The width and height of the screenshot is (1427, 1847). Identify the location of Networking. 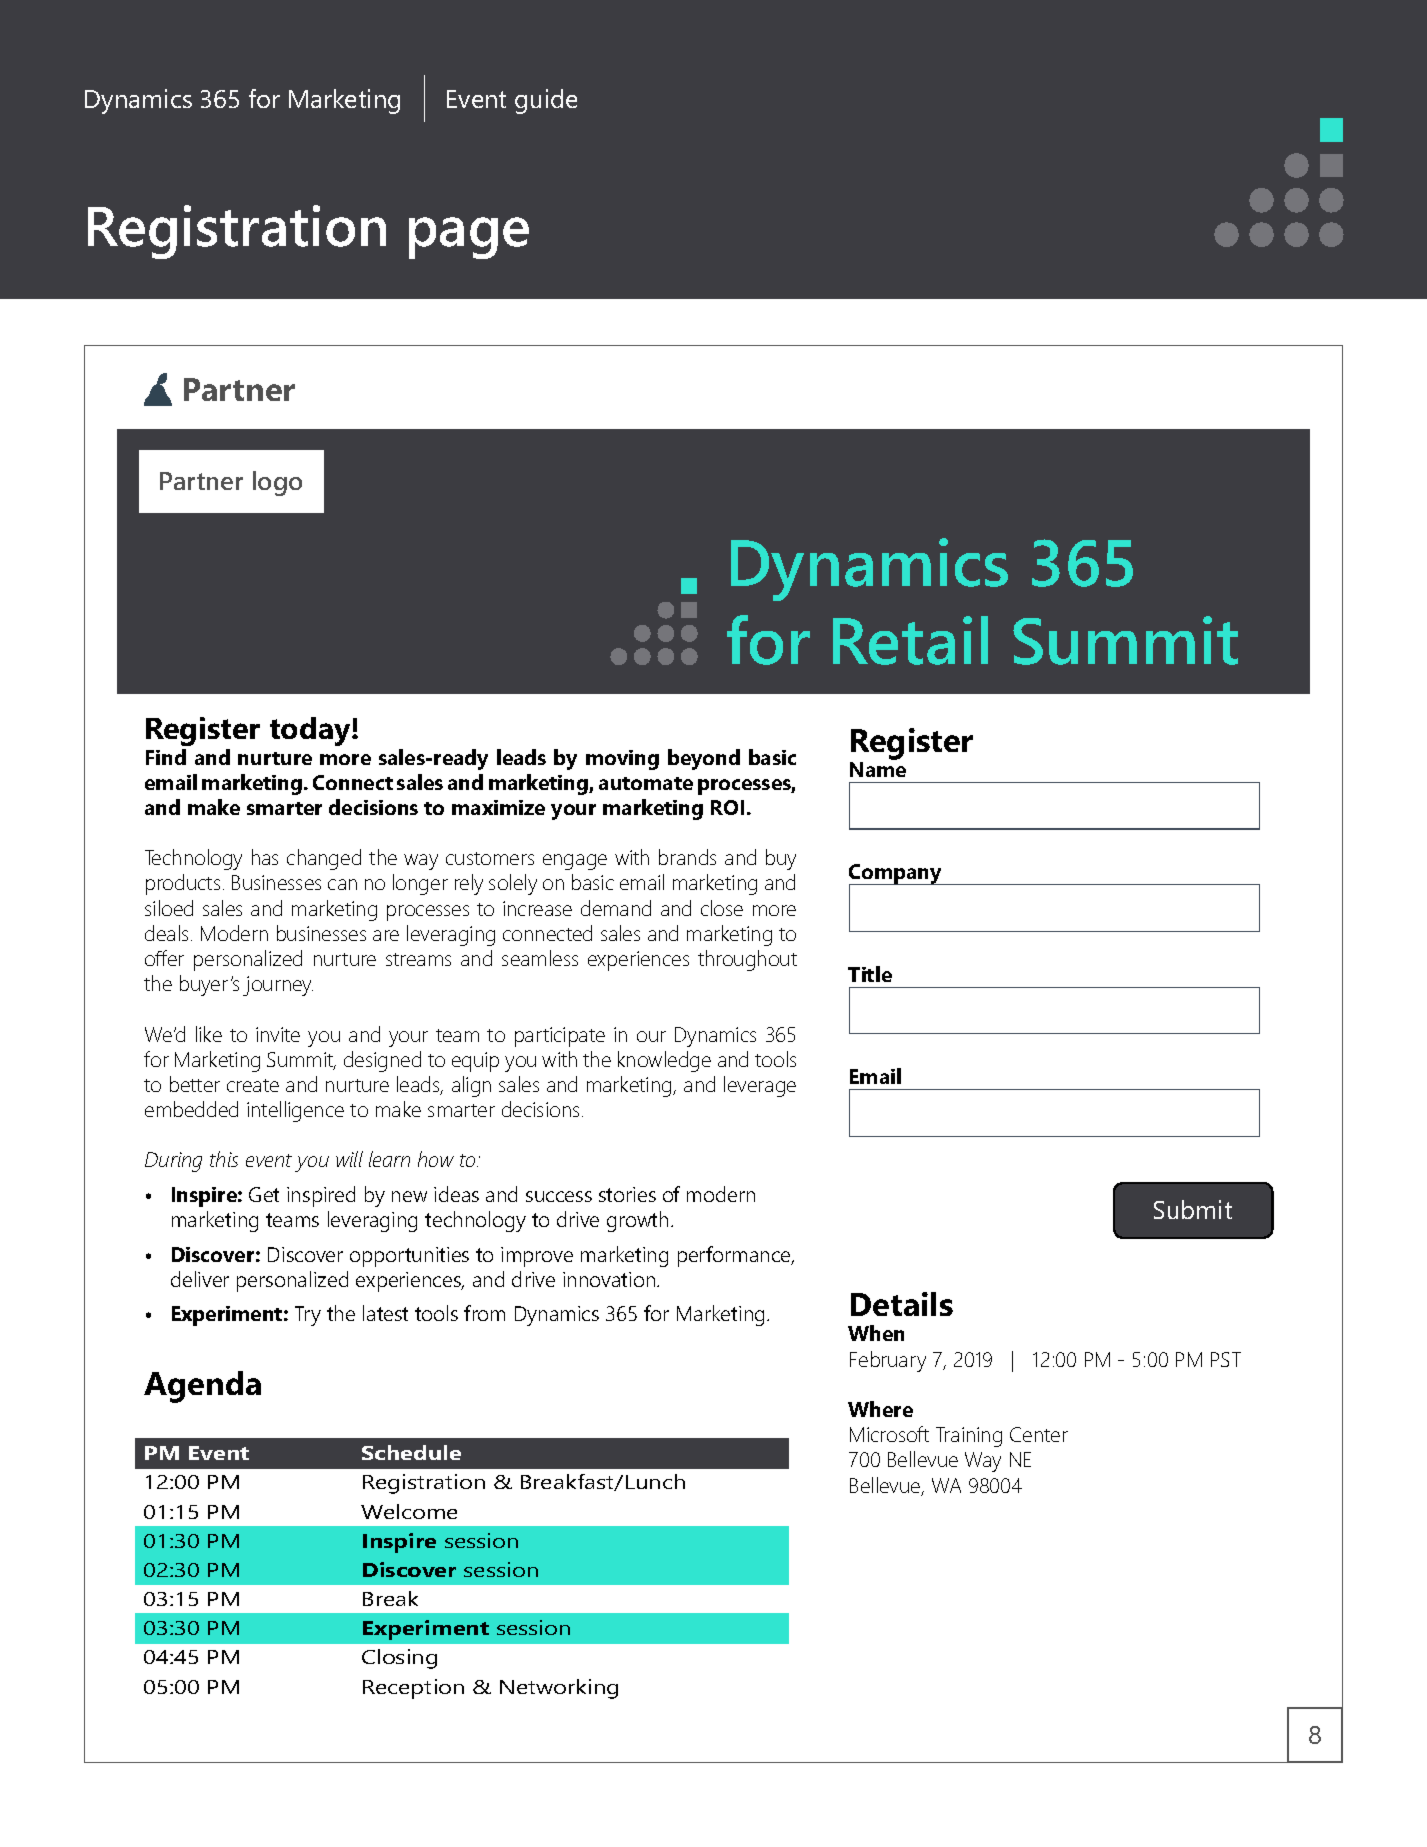
(559, 1689).
